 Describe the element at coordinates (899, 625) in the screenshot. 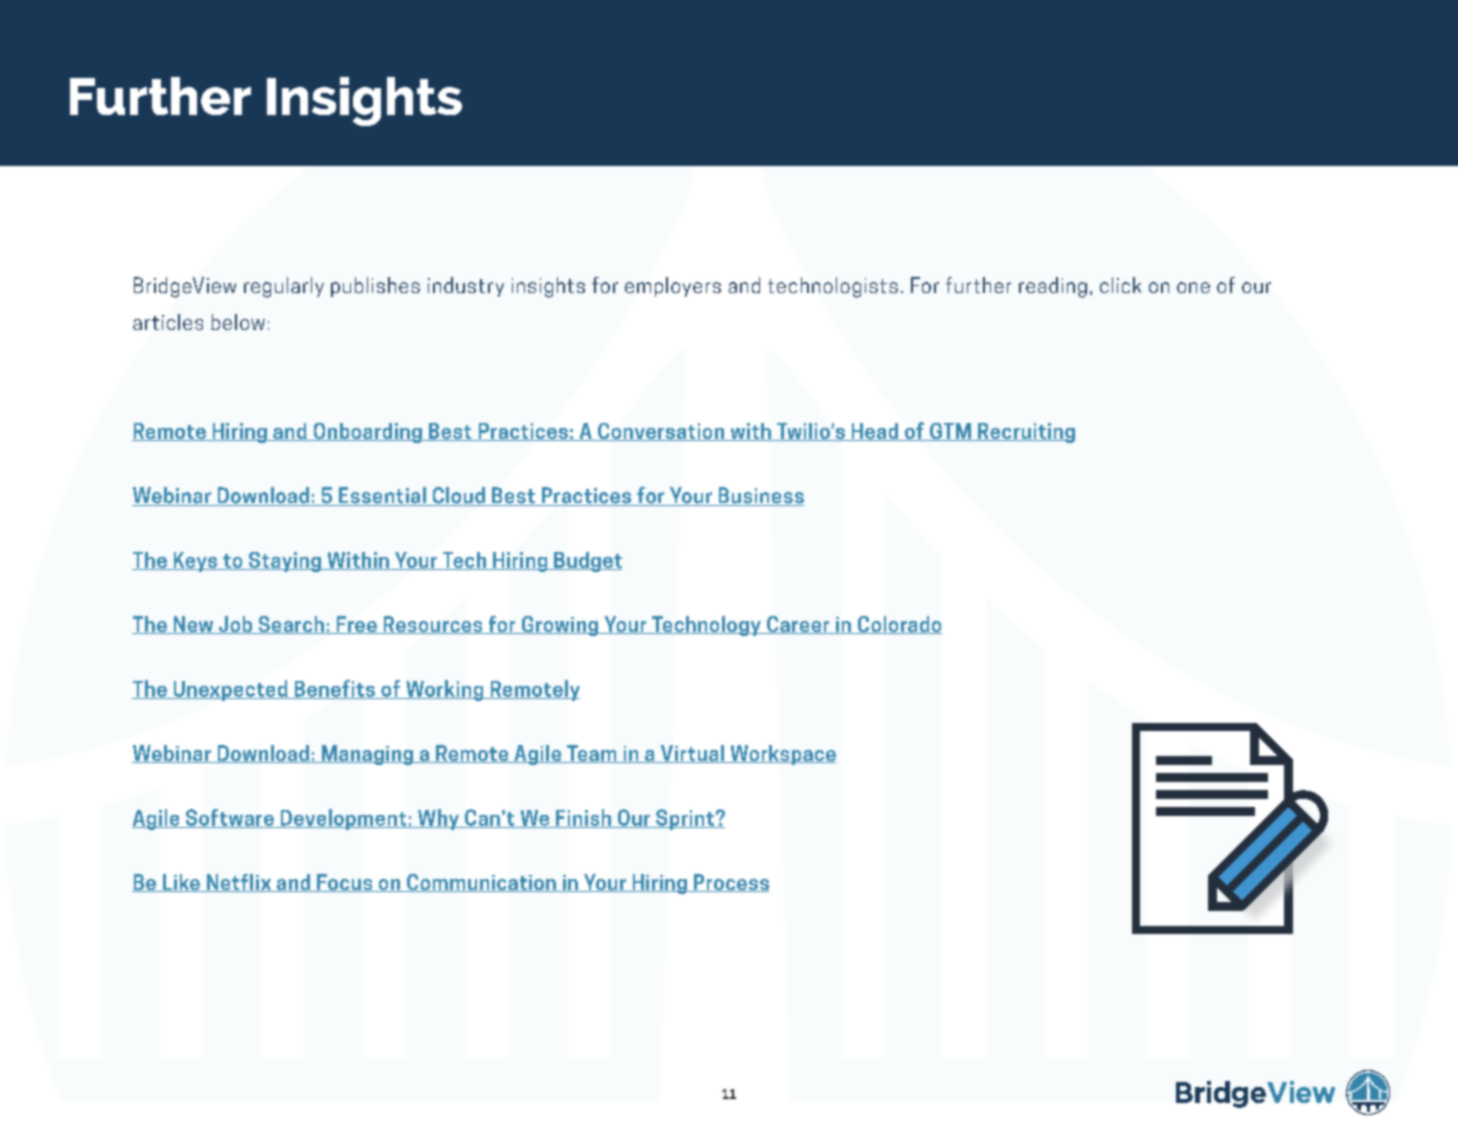

I see `Colorado` at that location.
